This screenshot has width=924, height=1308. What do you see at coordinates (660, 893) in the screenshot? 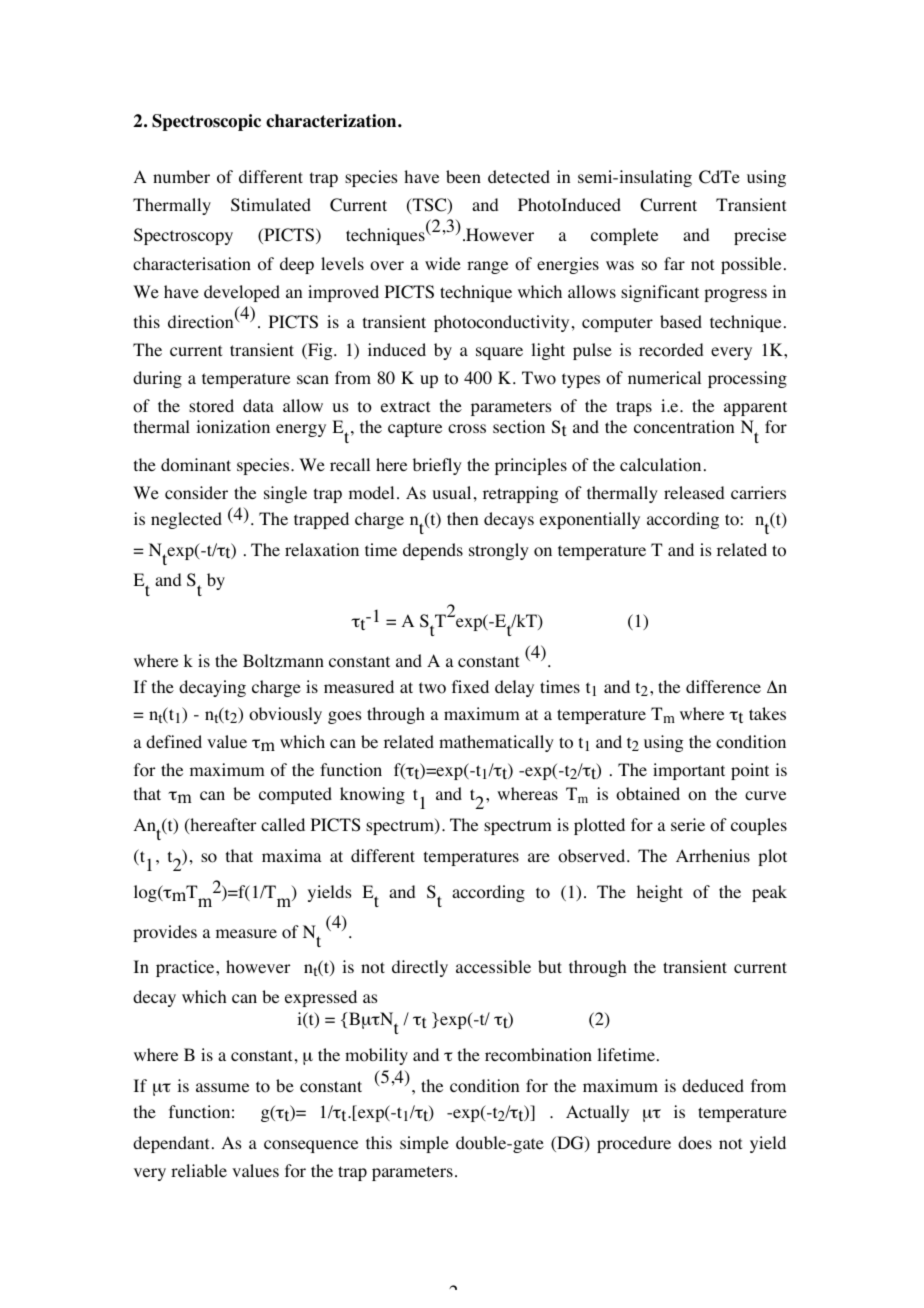
I see `height` at bounding box center [660, 893].
